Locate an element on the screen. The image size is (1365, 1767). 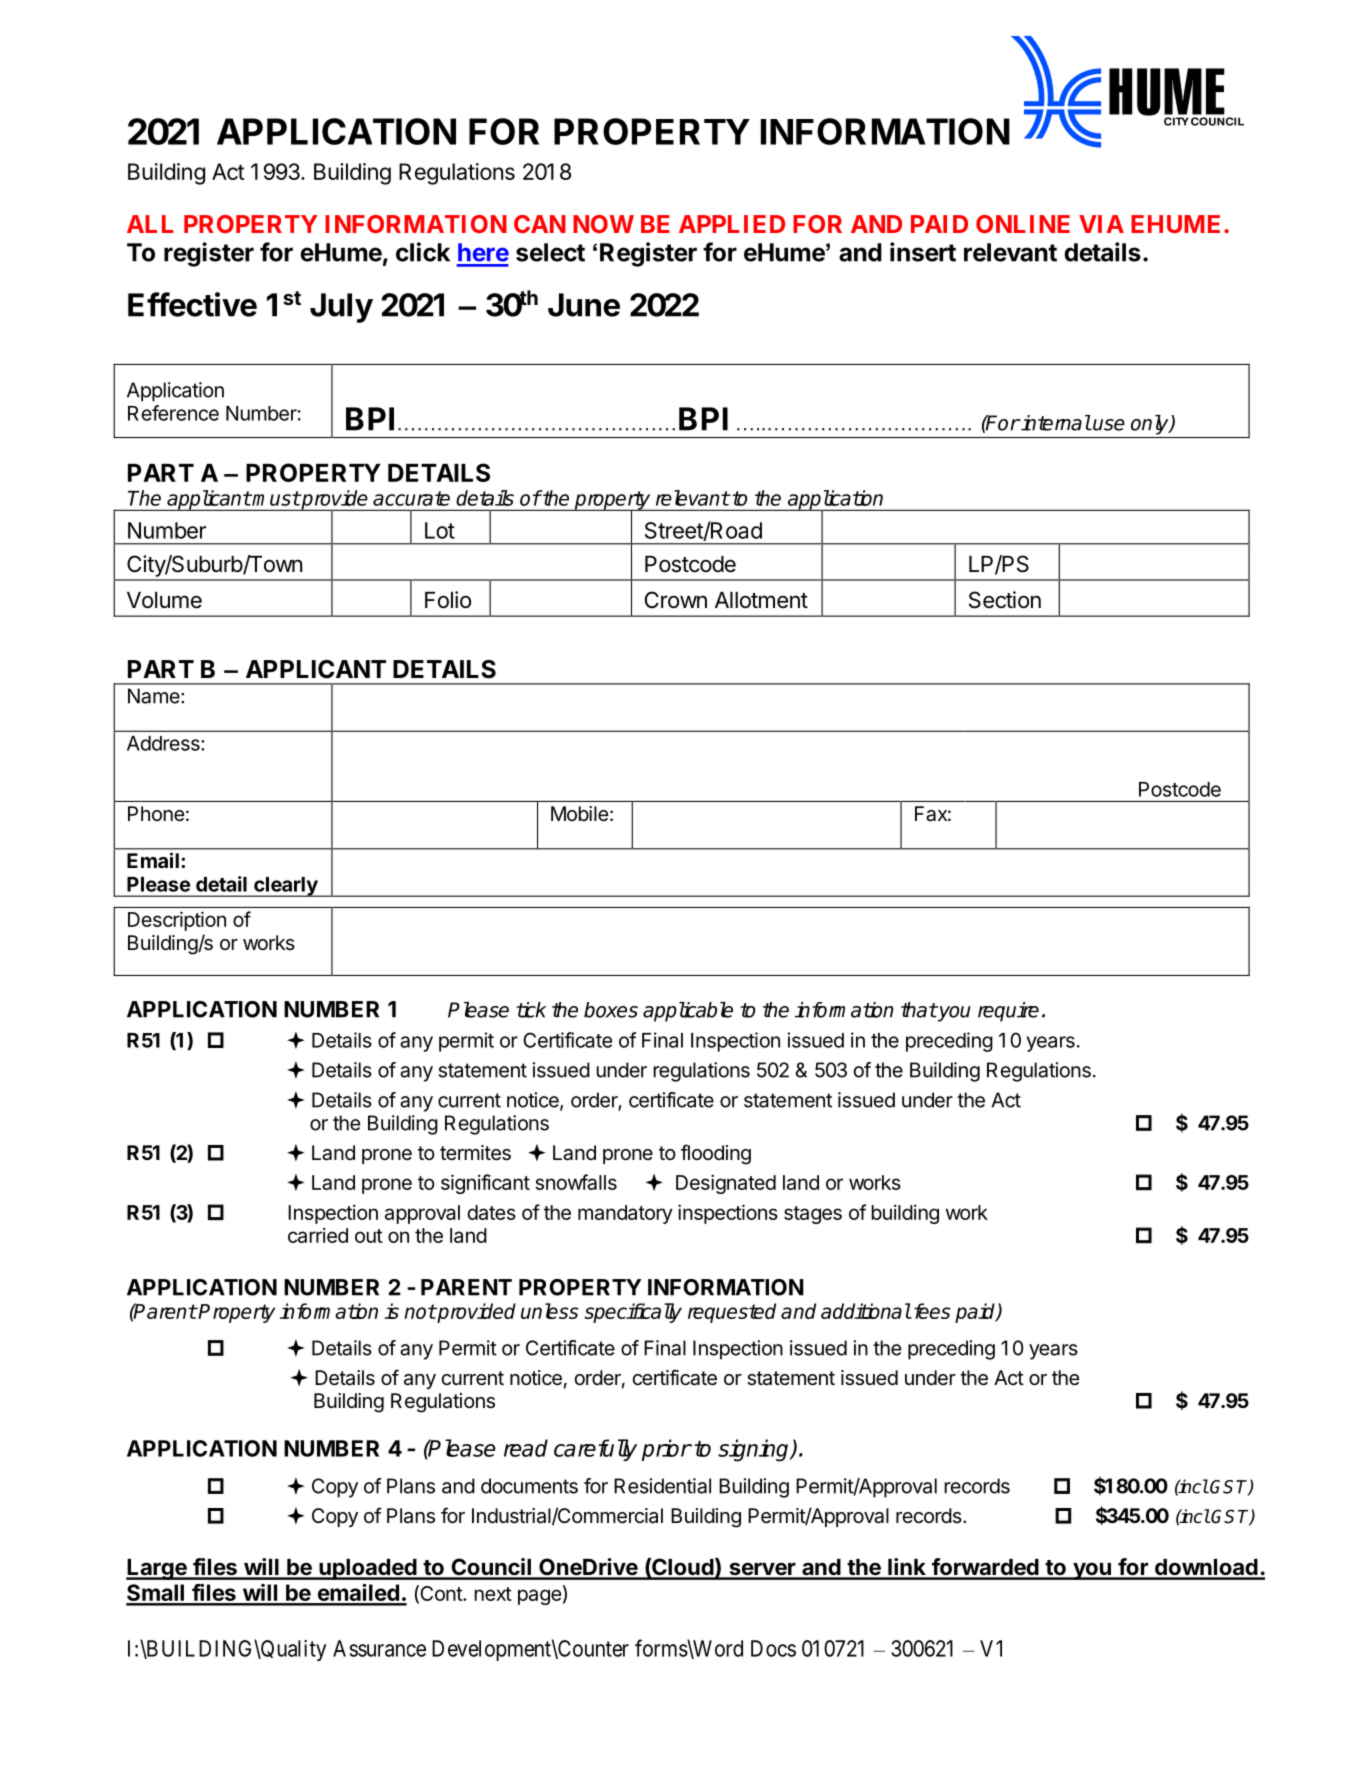
fees is located at coordinates (931, 1311).
